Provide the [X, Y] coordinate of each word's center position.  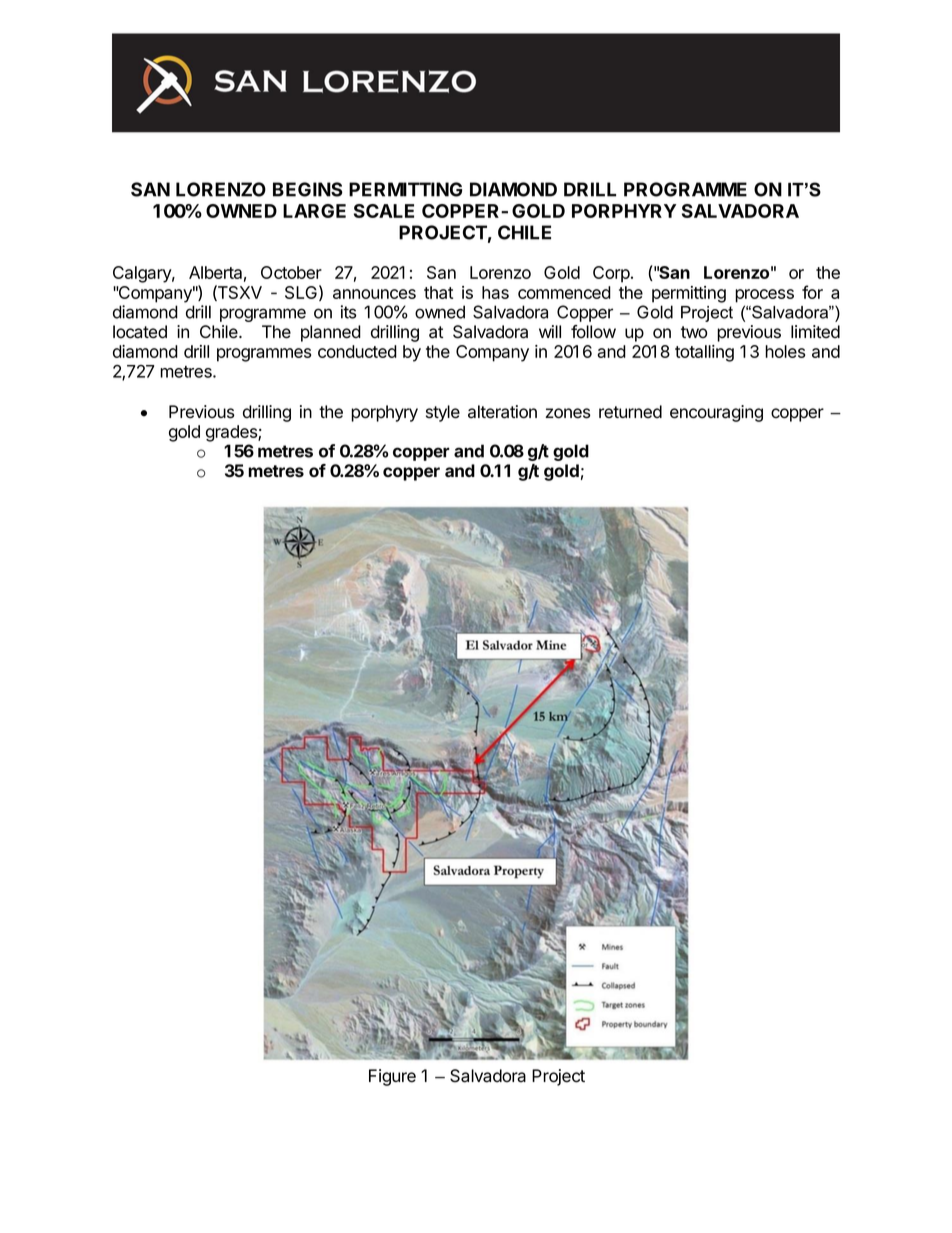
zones [568, 413]
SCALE [384, 211]
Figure [392, 1077]
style [443, 413]
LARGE [314, 211]
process [764, 296]
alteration [502, 412]
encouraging [716, 413]
